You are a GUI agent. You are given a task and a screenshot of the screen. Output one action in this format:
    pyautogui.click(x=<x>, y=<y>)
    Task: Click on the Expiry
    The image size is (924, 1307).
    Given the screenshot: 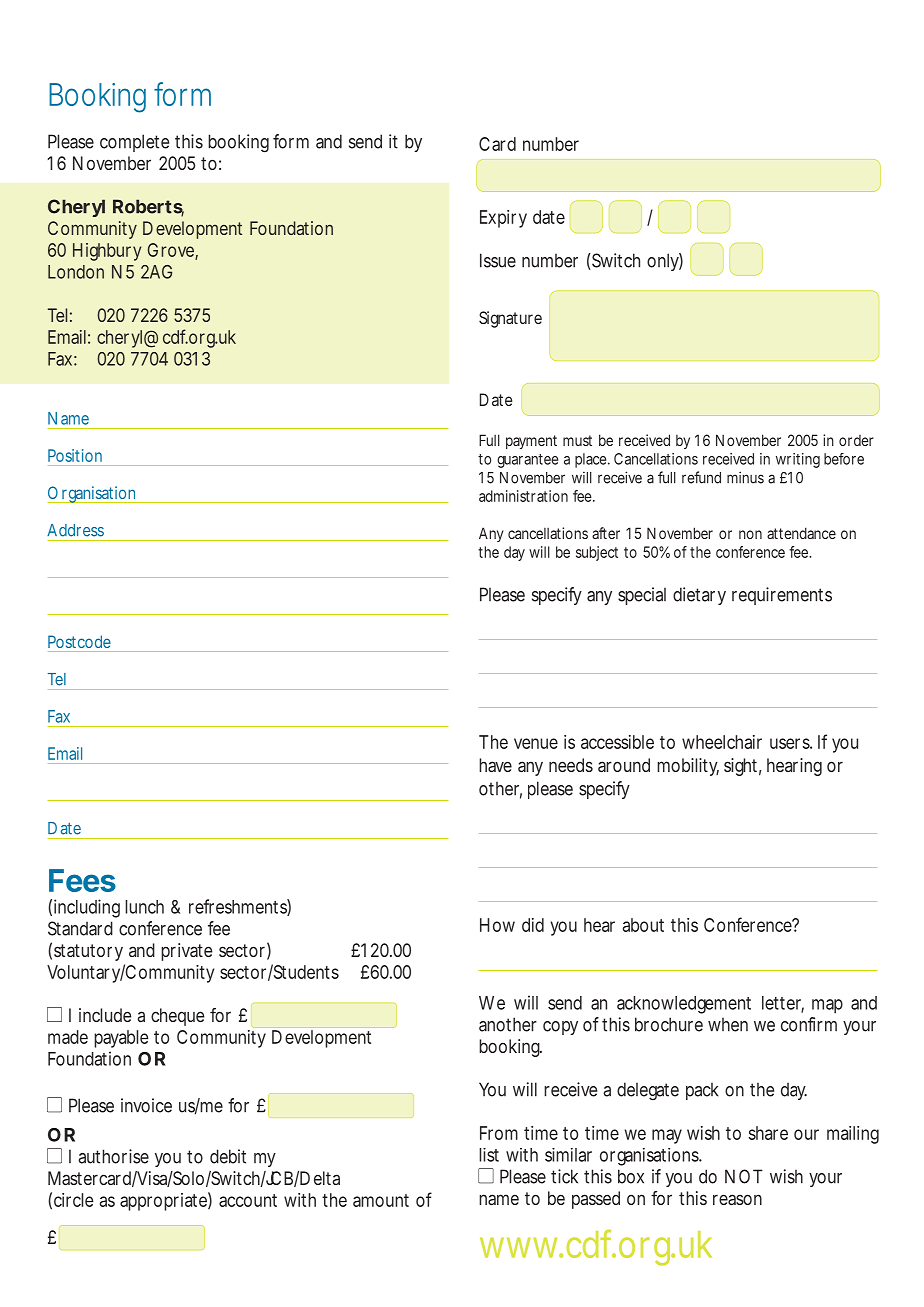 What is the action you would take?
    pyautogui.click(x=503, y=219)
